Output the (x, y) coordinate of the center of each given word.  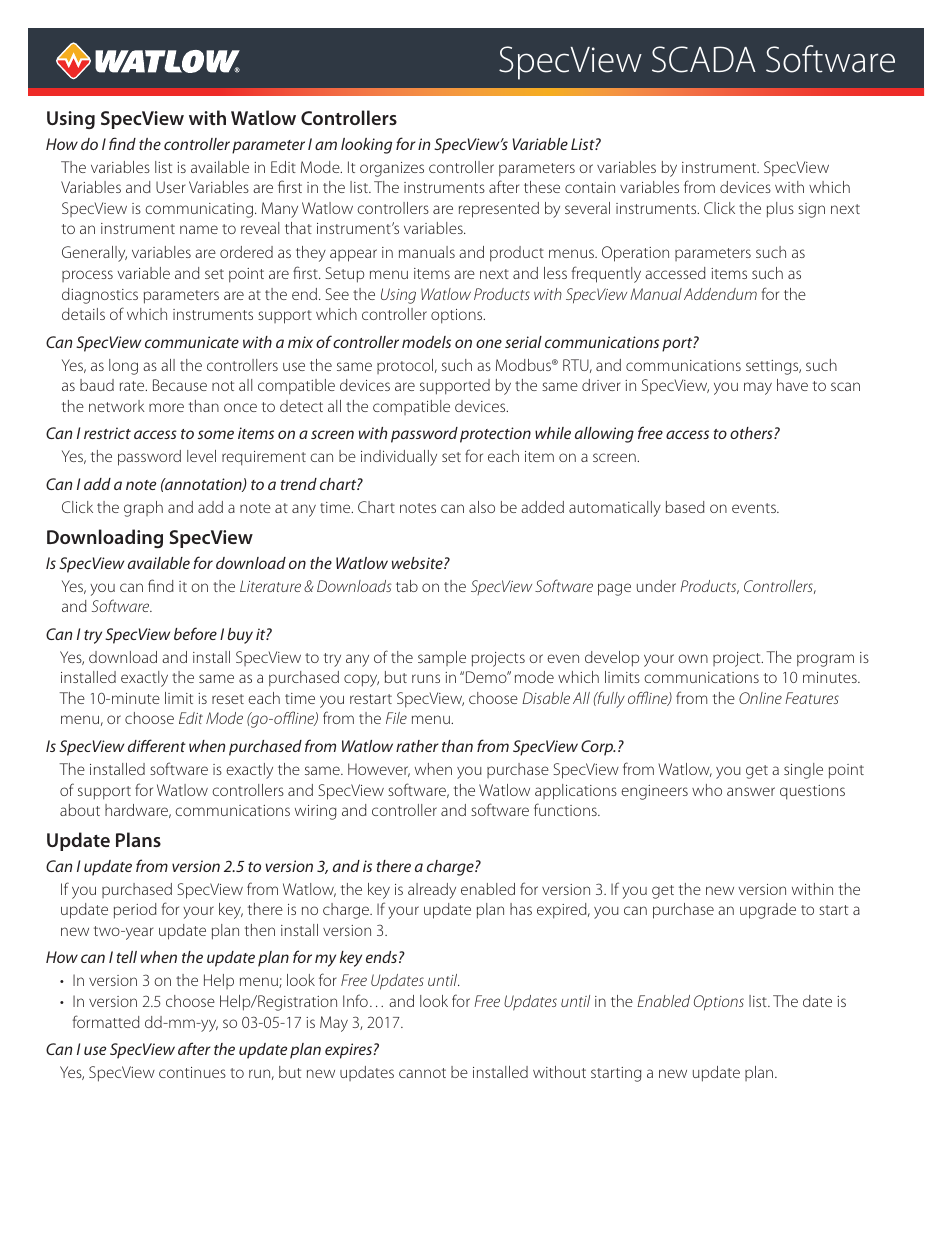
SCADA (704, 59)
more (166, 407)
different (157, 745)
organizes (392, 169)
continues (192, 1072)
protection (495, 435)
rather (417, 746)
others (752, 433)
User (170, 187)
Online (760, 698)
